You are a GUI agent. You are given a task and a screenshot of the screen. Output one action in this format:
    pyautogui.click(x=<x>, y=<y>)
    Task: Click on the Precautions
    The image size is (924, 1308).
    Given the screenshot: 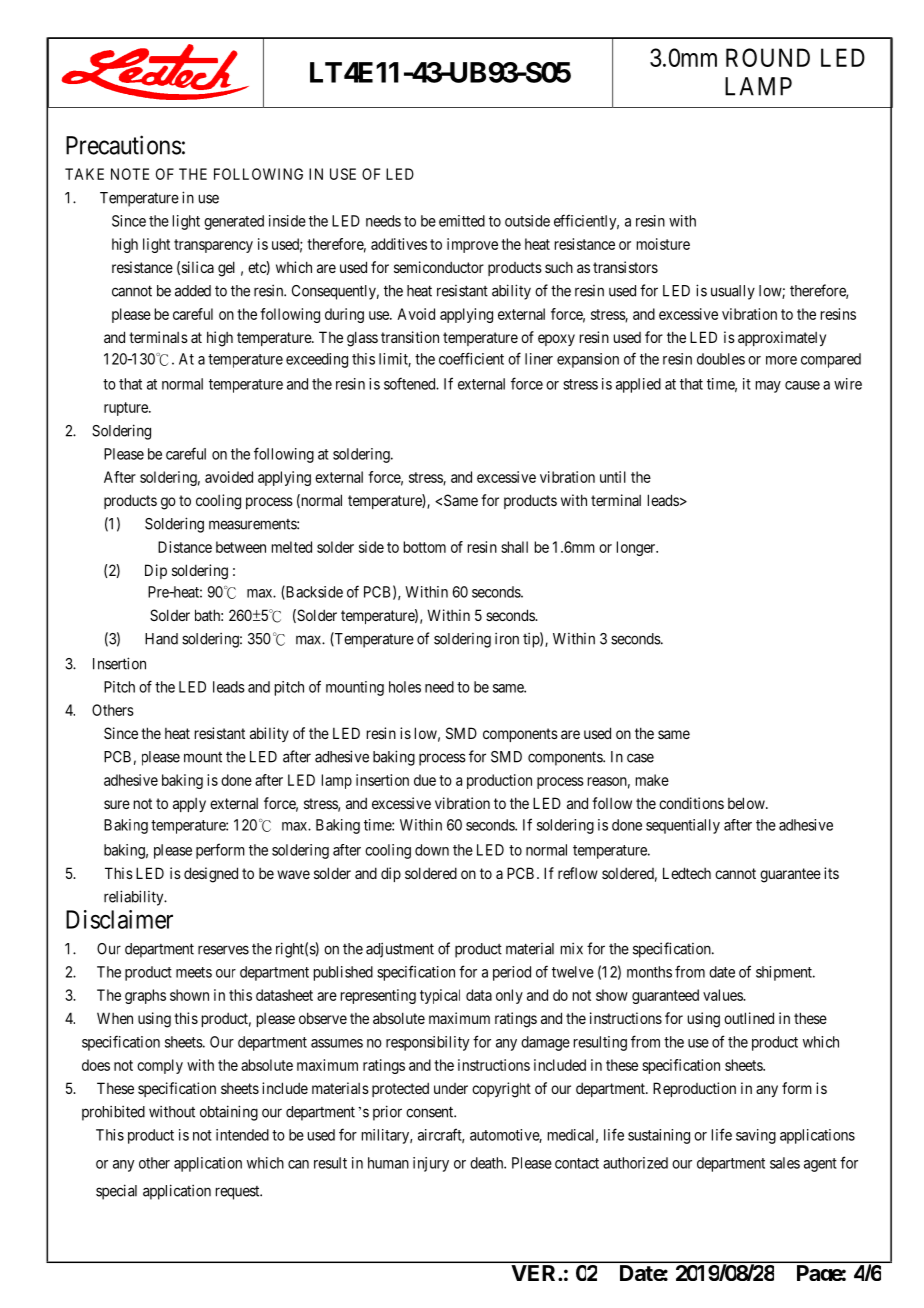 What is the action you would take?
    pyautogui.click(x=124, y=145)
